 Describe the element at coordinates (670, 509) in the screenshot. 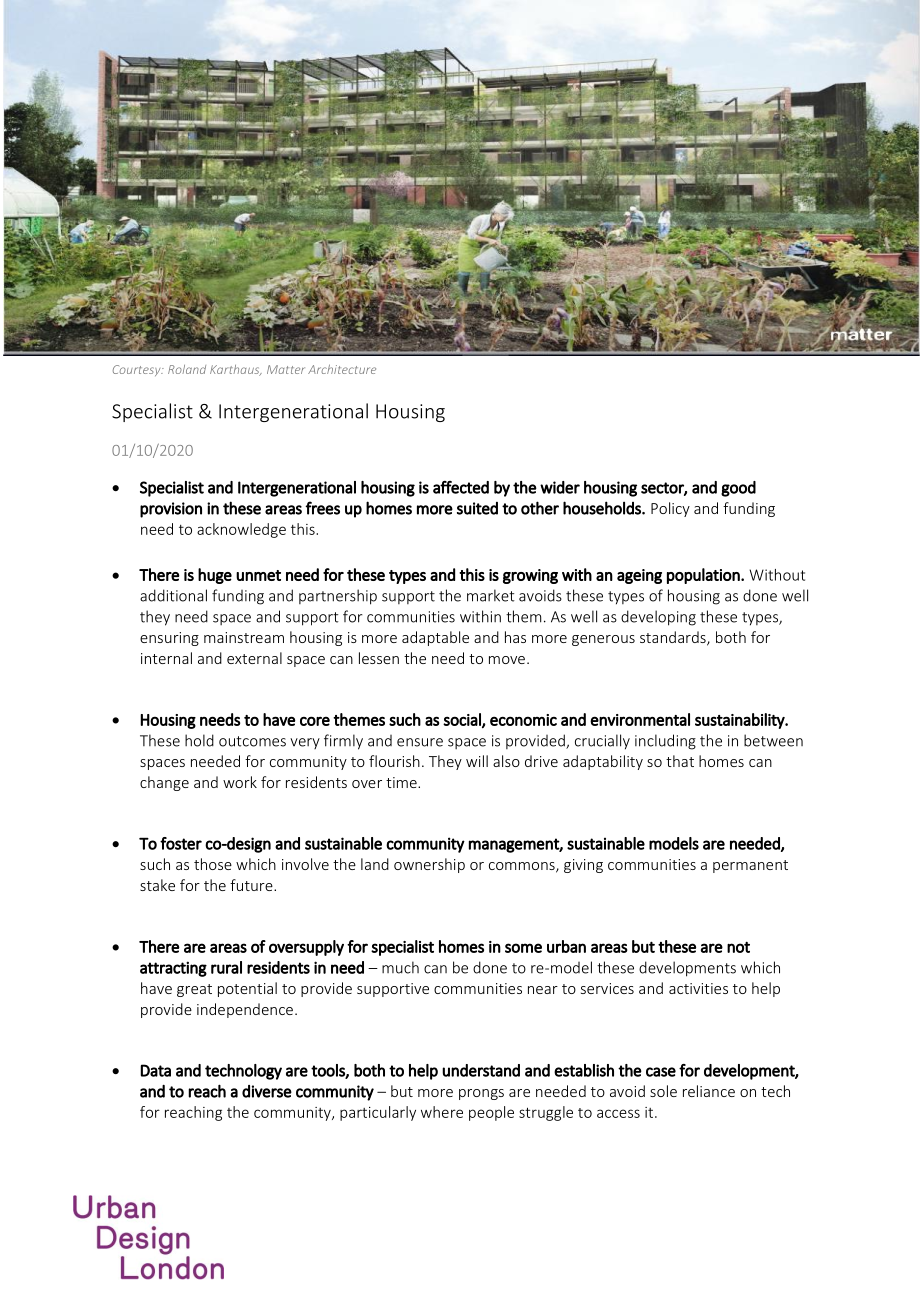

I see `Policy` at that location.
